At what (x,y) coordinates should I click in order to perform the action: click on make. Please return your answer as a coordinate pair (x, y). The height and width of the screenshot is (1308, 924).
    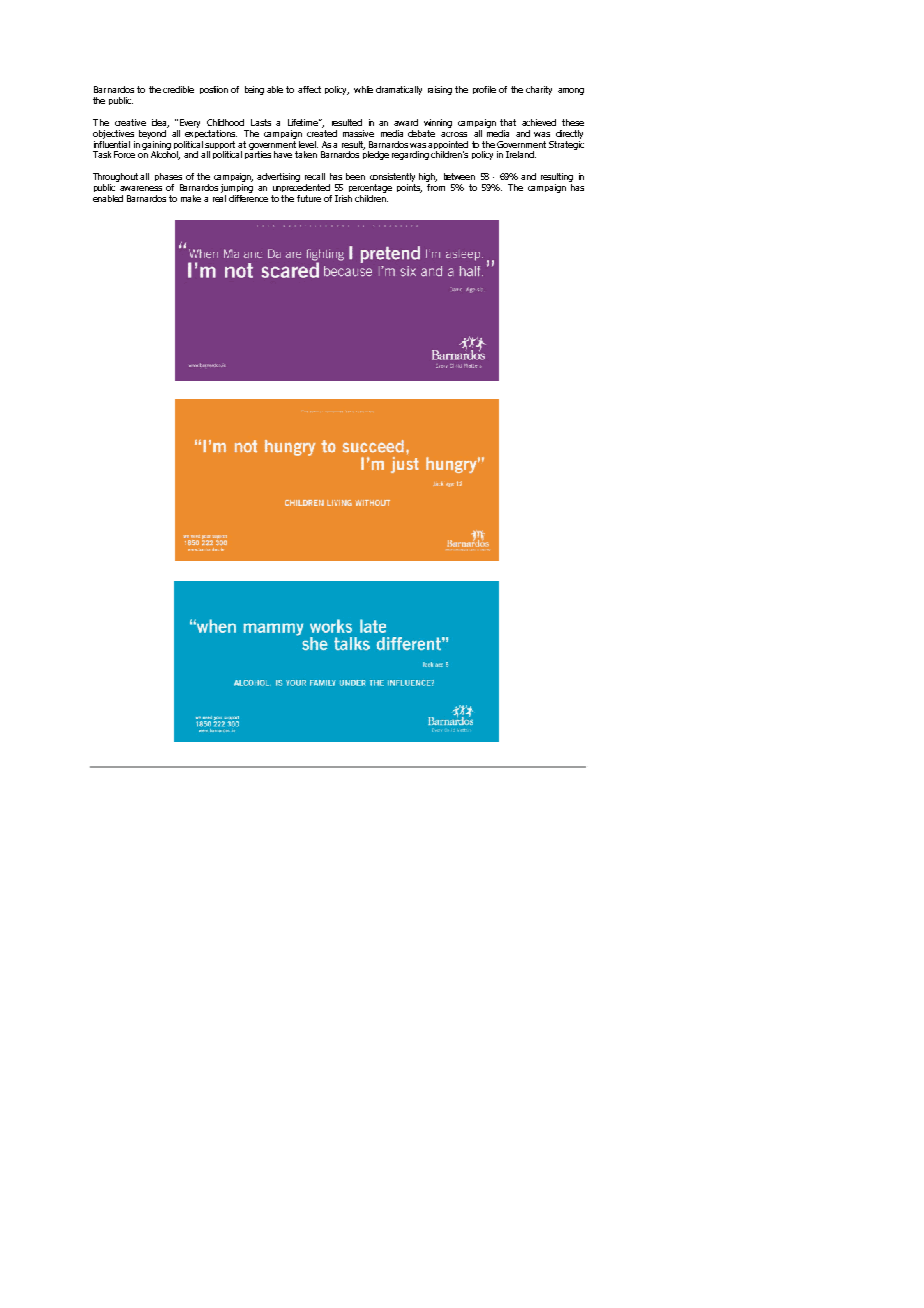
    Looking at the image, I should click on (191, 198).
